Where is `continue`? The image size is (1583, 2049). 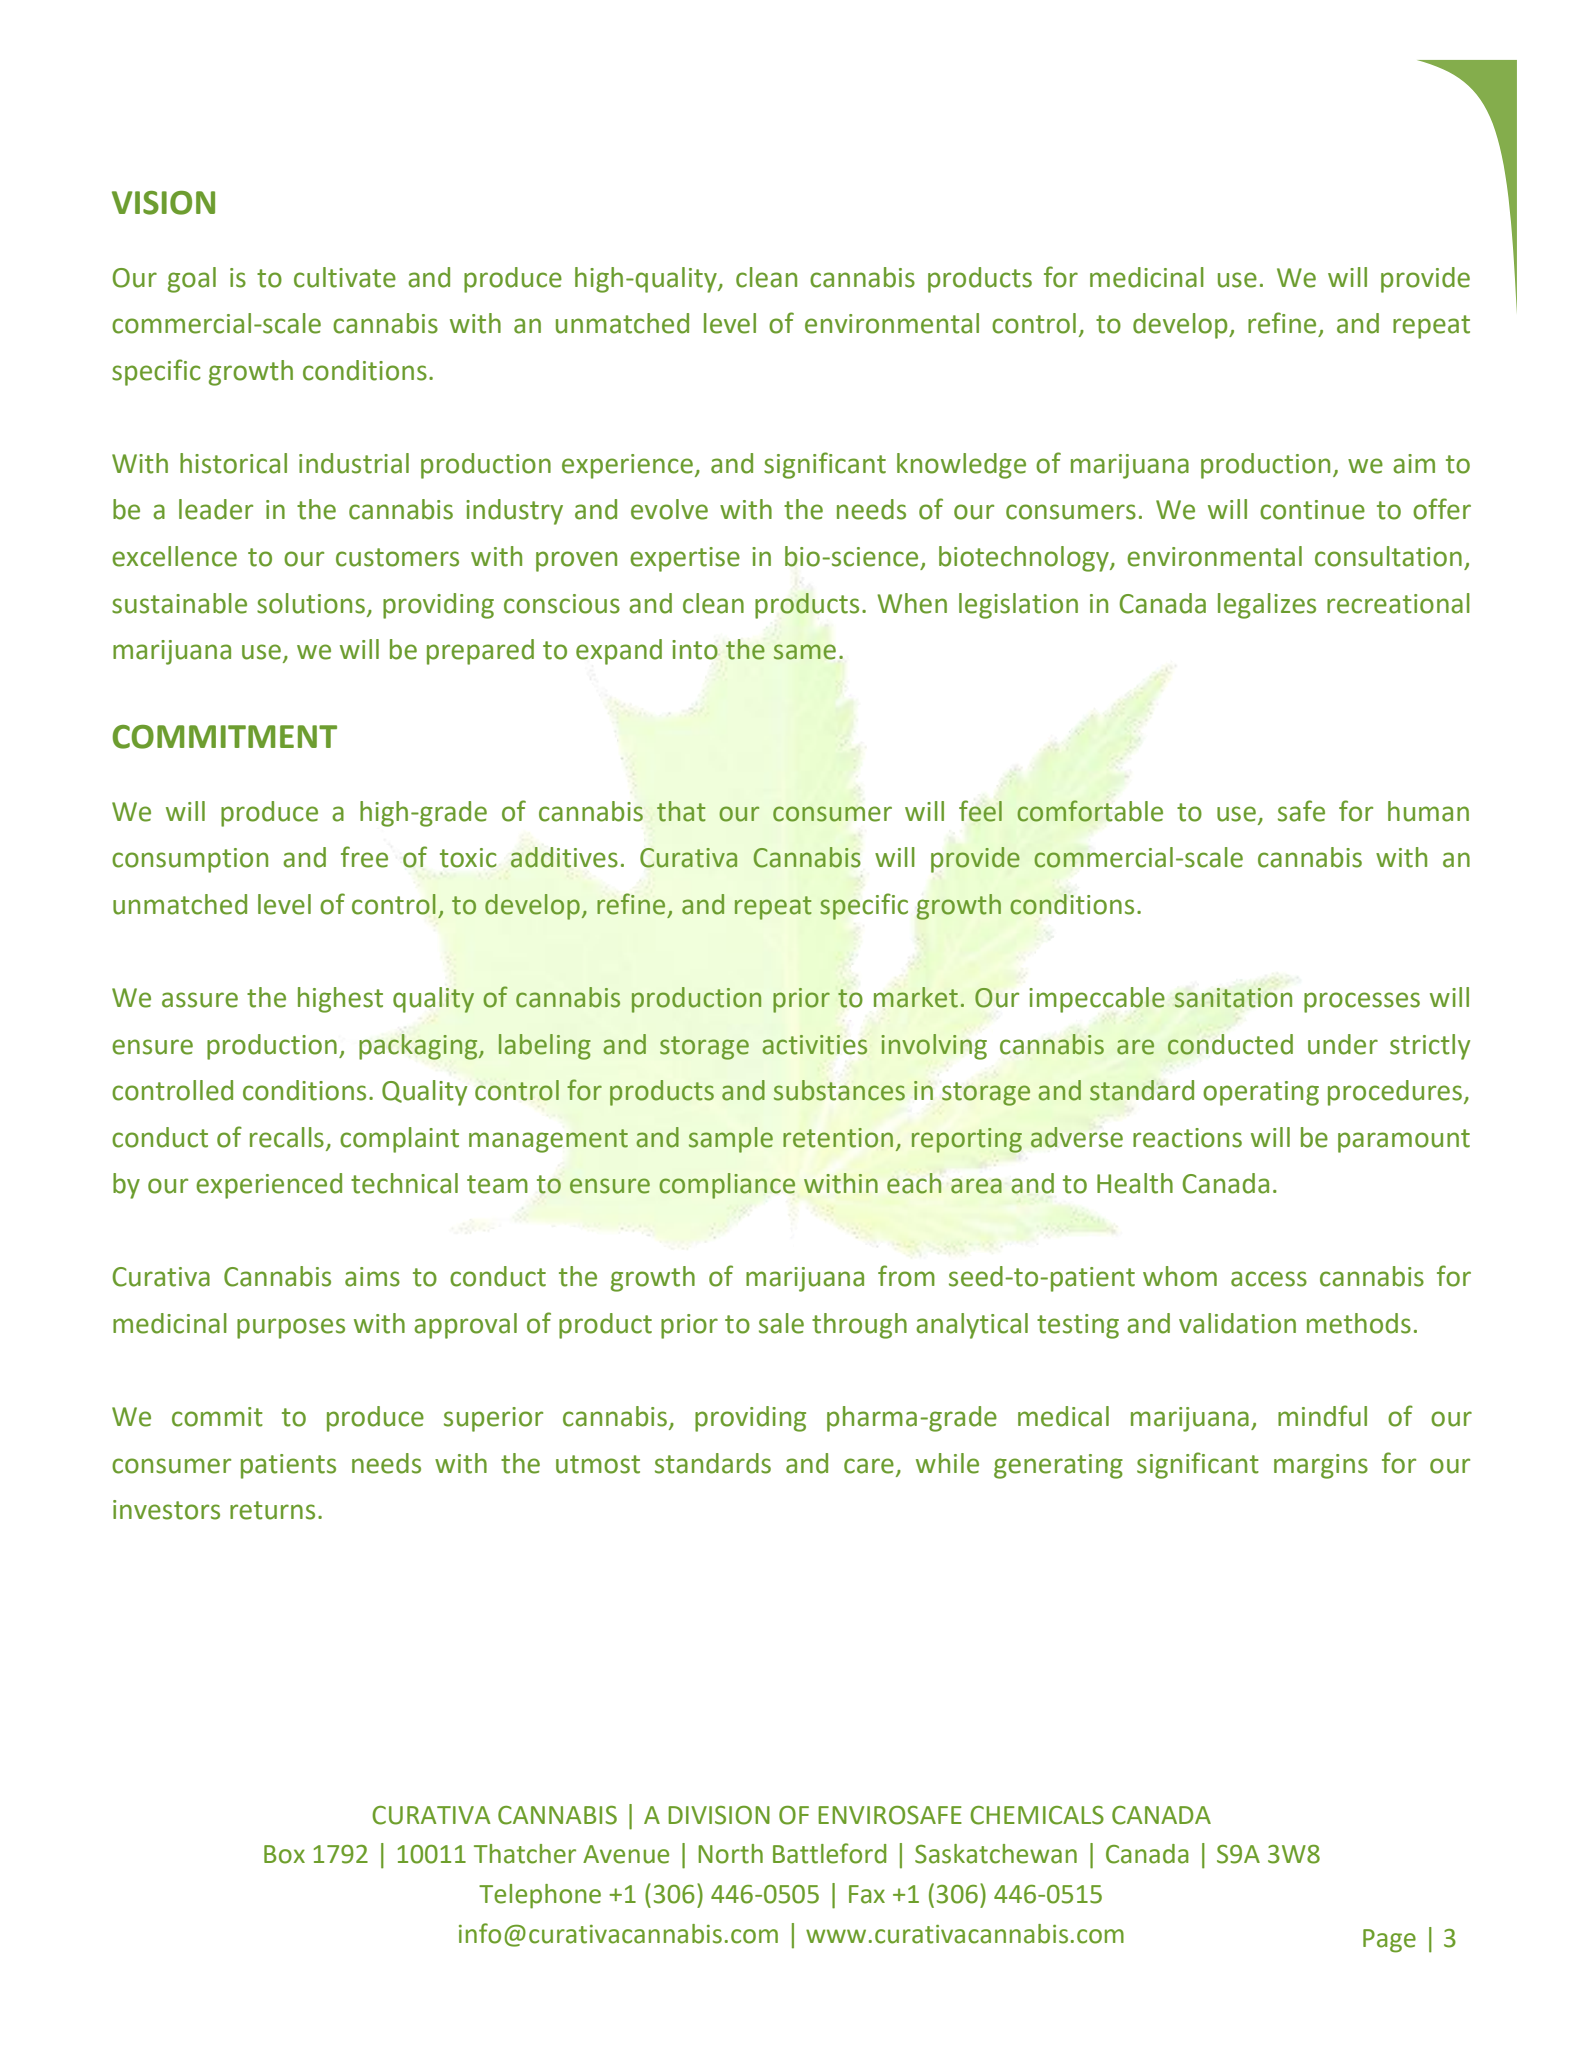
continue is located at coordinates (1312, 510).
